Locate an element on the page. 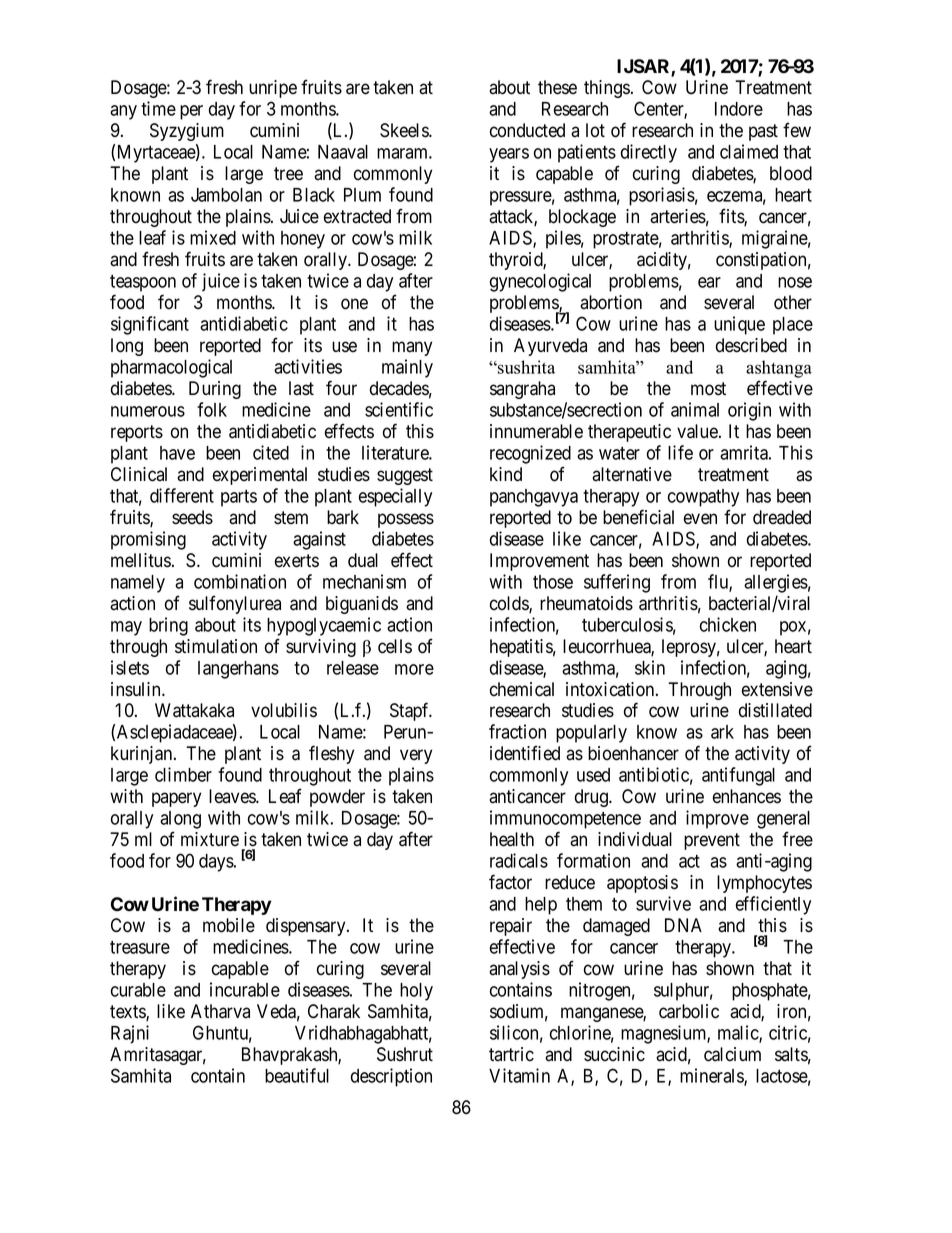 The width and height of the document is (952, 1233). conducted is located at coordinates (527, 130).
